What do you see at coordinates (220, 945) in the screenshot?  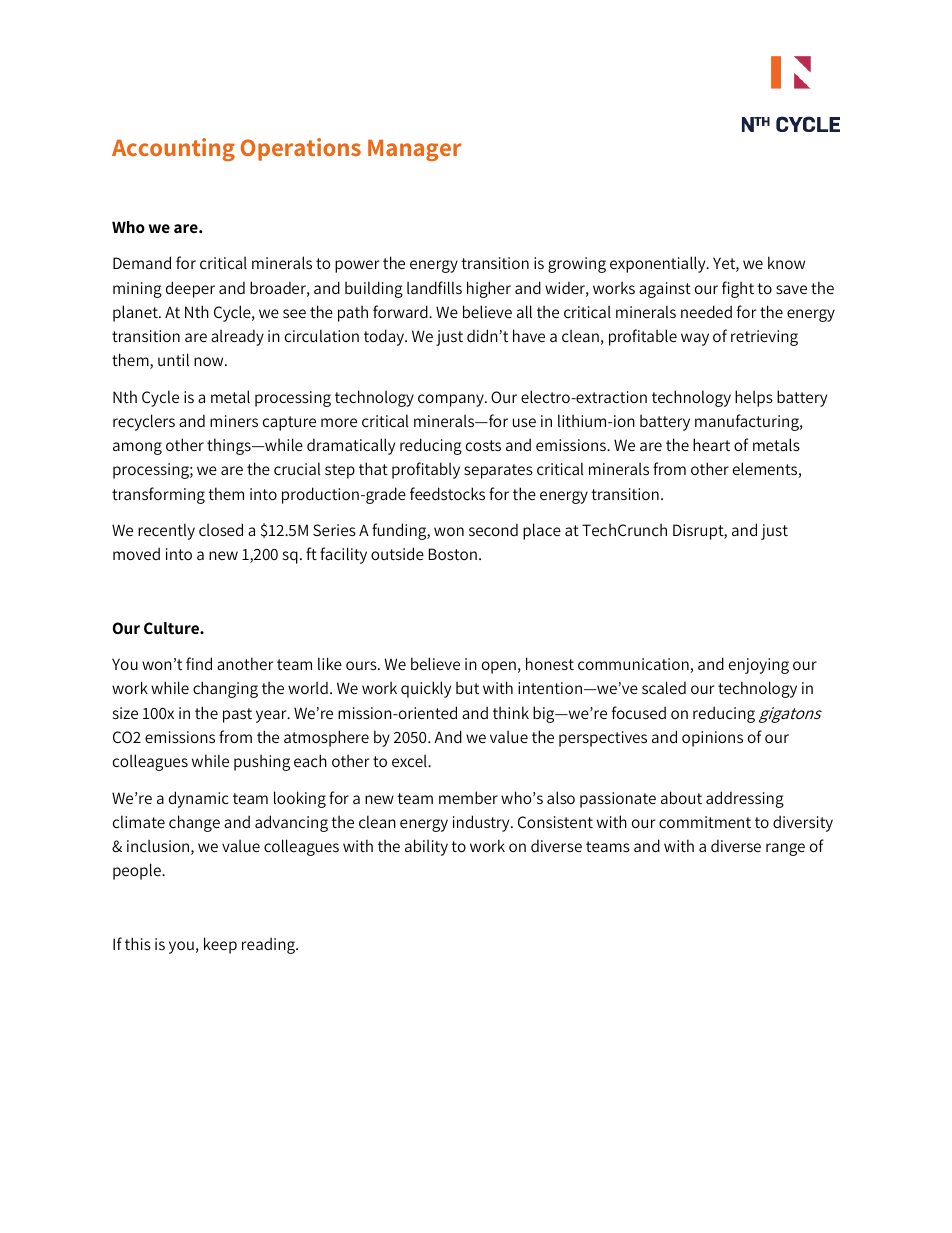 I see `keep` at bounding box center [220, 945].
